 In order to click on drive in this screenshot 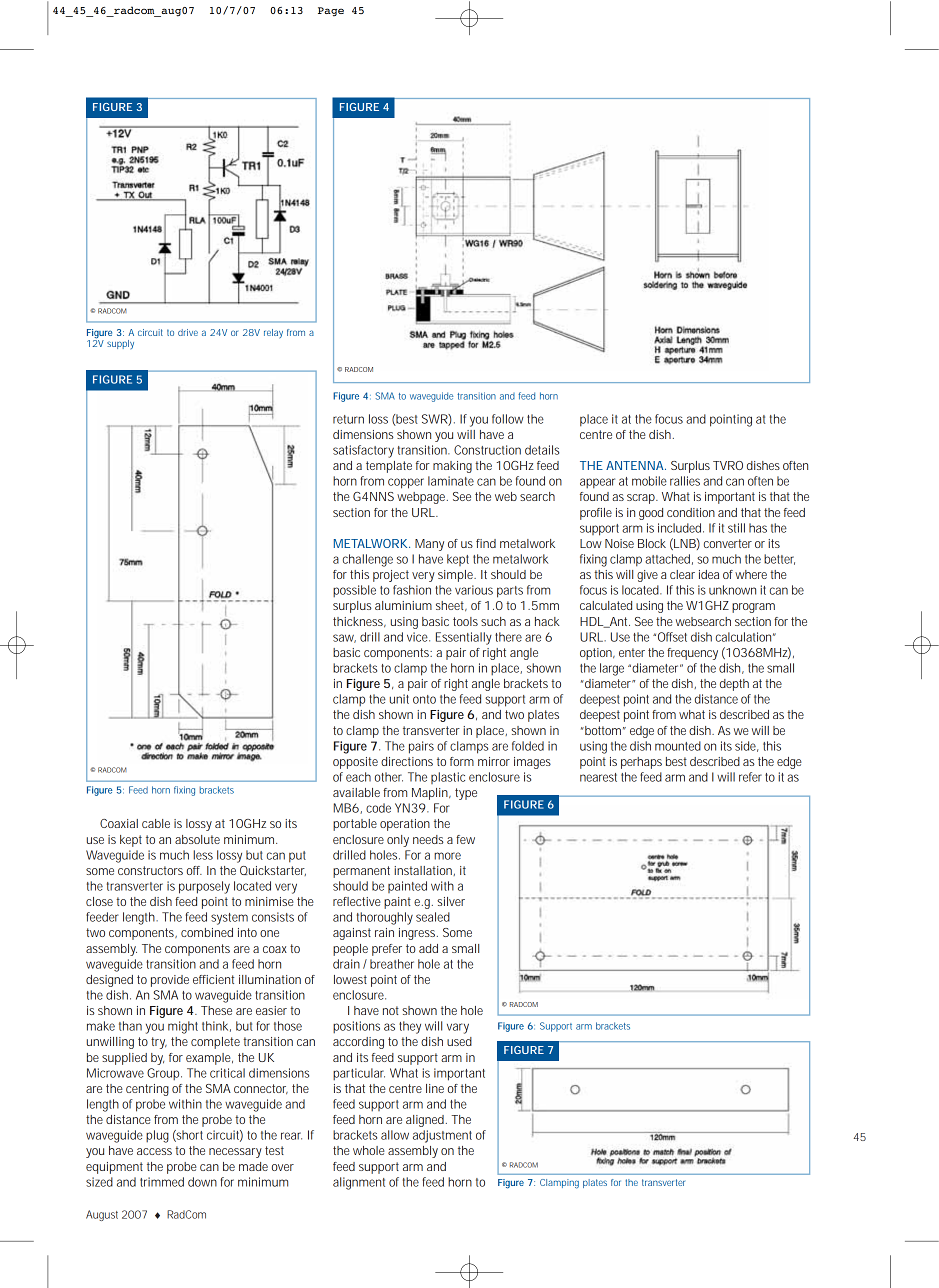, I will do `click(188, 332)`.
